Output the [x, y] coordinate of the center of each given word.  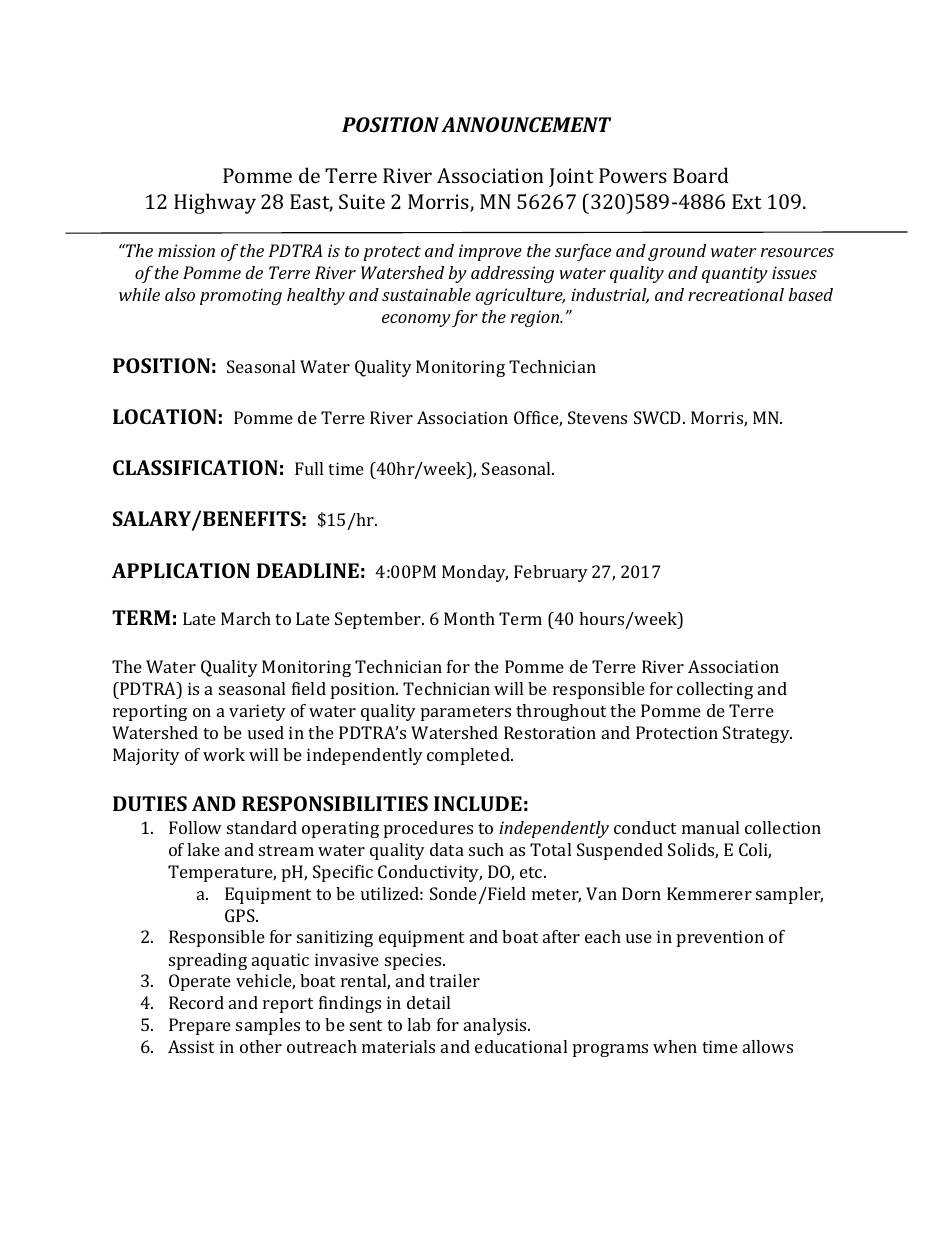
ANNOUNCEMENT [526, 124]
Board [701, 175]
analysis [496, 1026]
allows [768, 1046]
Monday [475, 573]
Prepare [200, 1026]
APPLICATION [181, 570]
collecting [715, 690]
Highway [215, 203]
